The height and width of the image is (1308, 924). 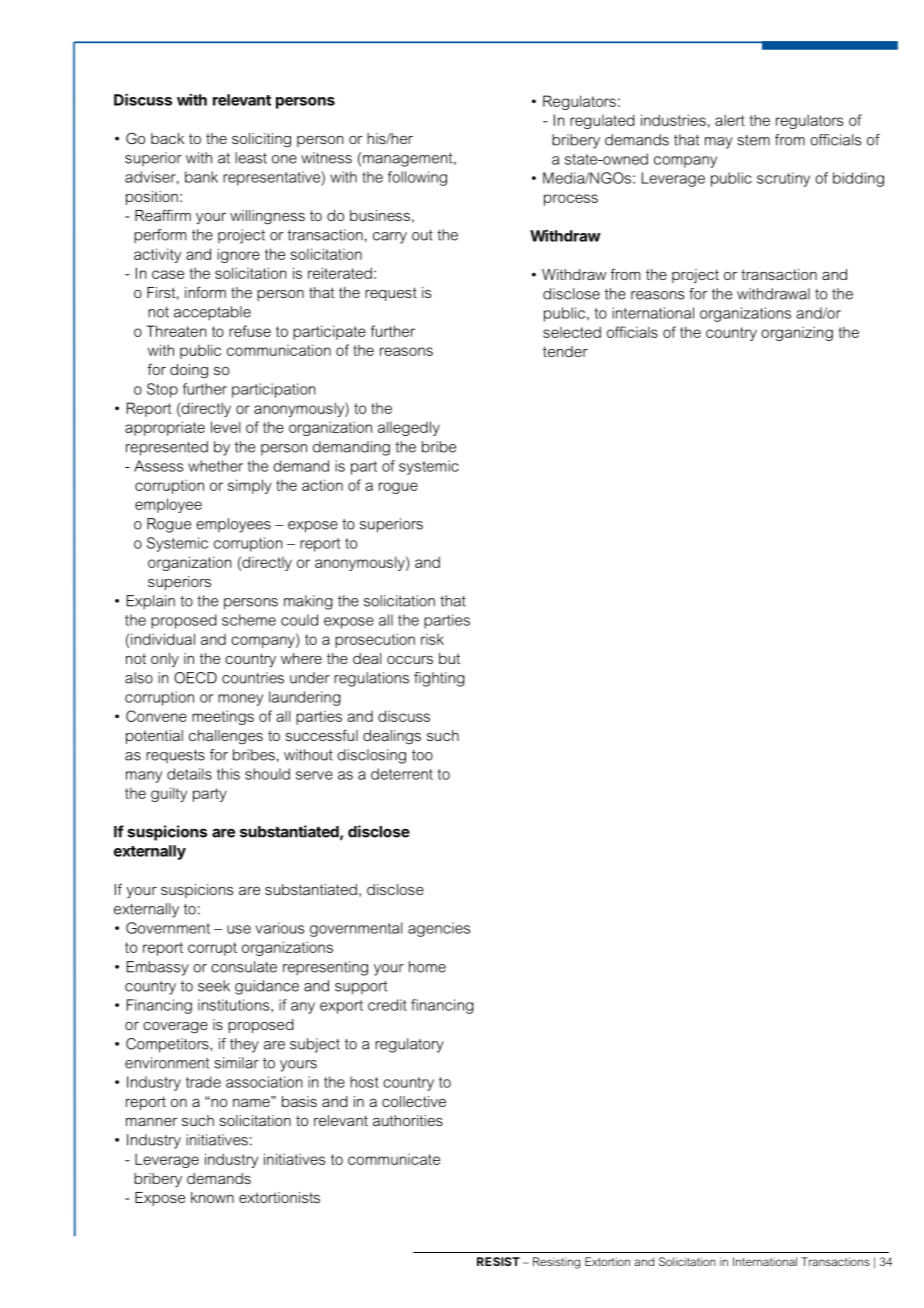 I want to click on countries, so click(x=253, y=678).
